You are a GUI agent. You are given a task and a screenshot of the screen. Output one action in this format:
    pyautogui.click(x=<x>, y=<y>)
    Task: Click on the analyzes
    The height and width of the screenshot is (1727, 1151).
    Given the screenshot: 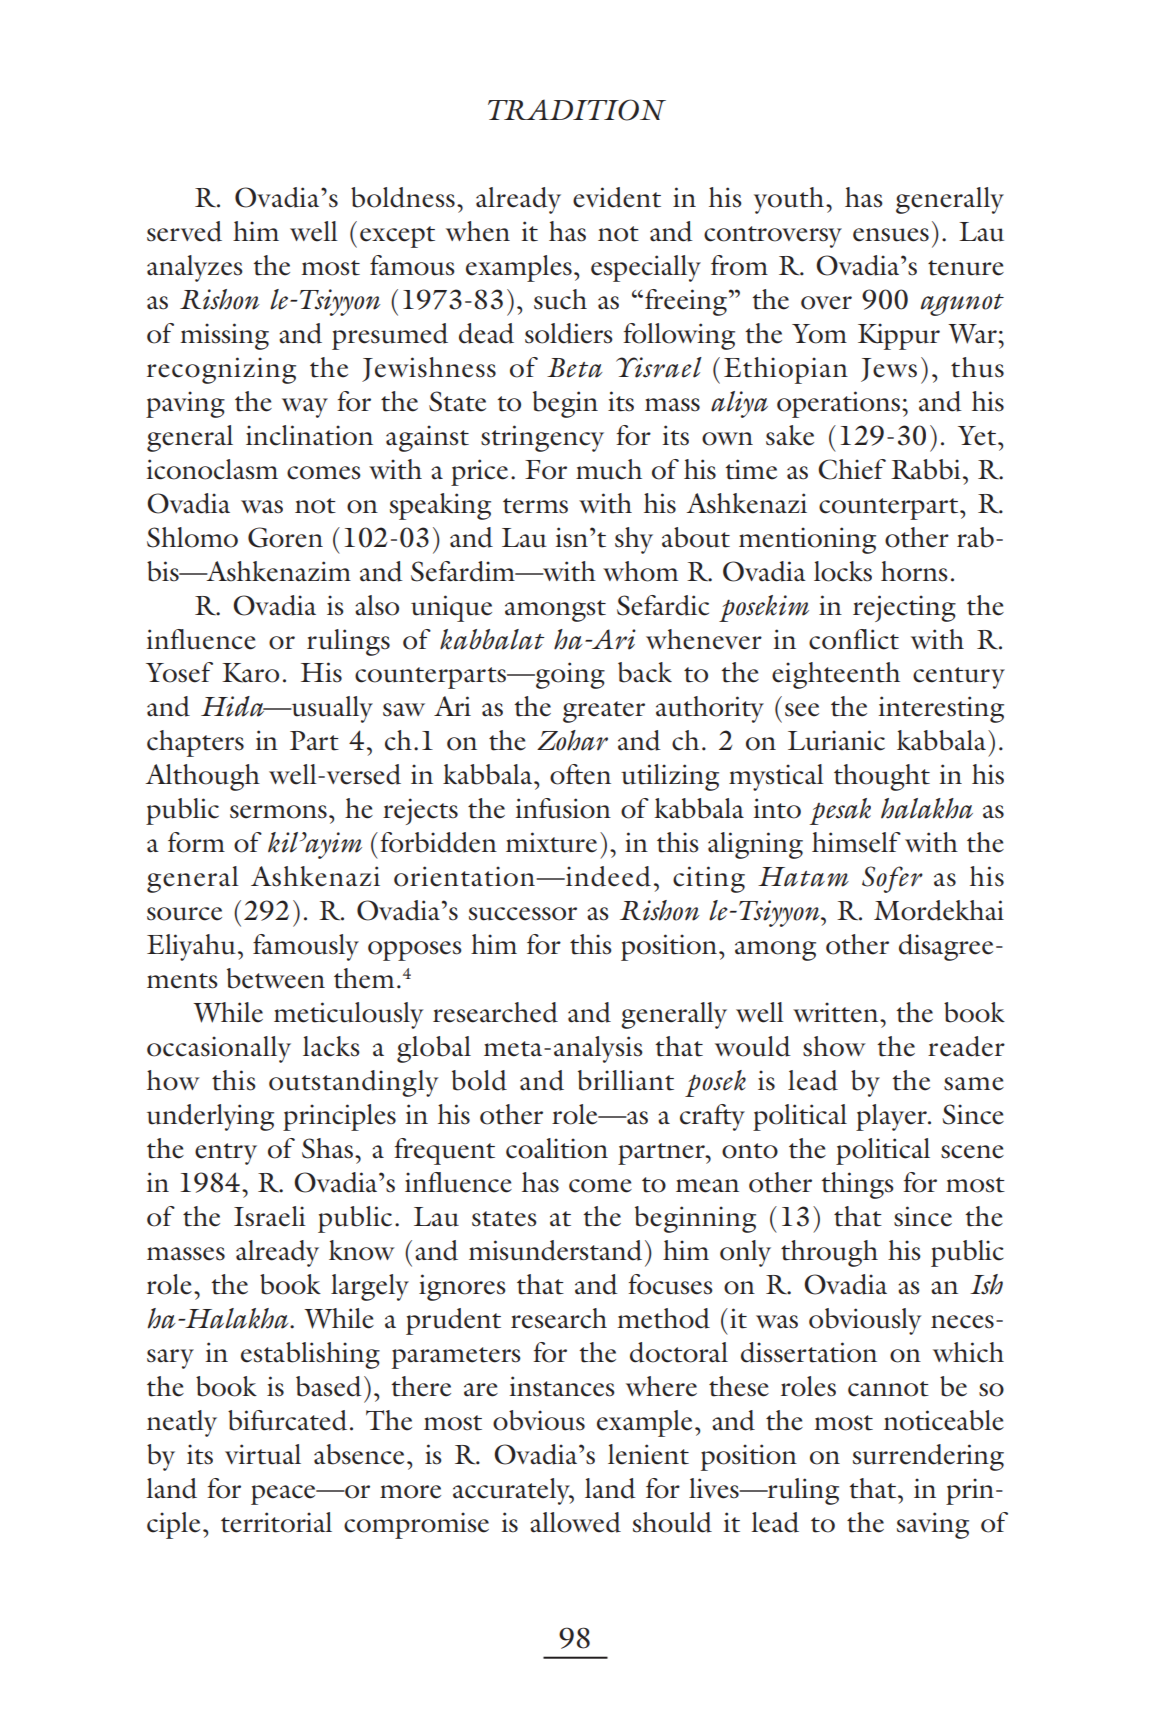 What is the action you would take?
    pyautogui.click(x=195, y=268)
